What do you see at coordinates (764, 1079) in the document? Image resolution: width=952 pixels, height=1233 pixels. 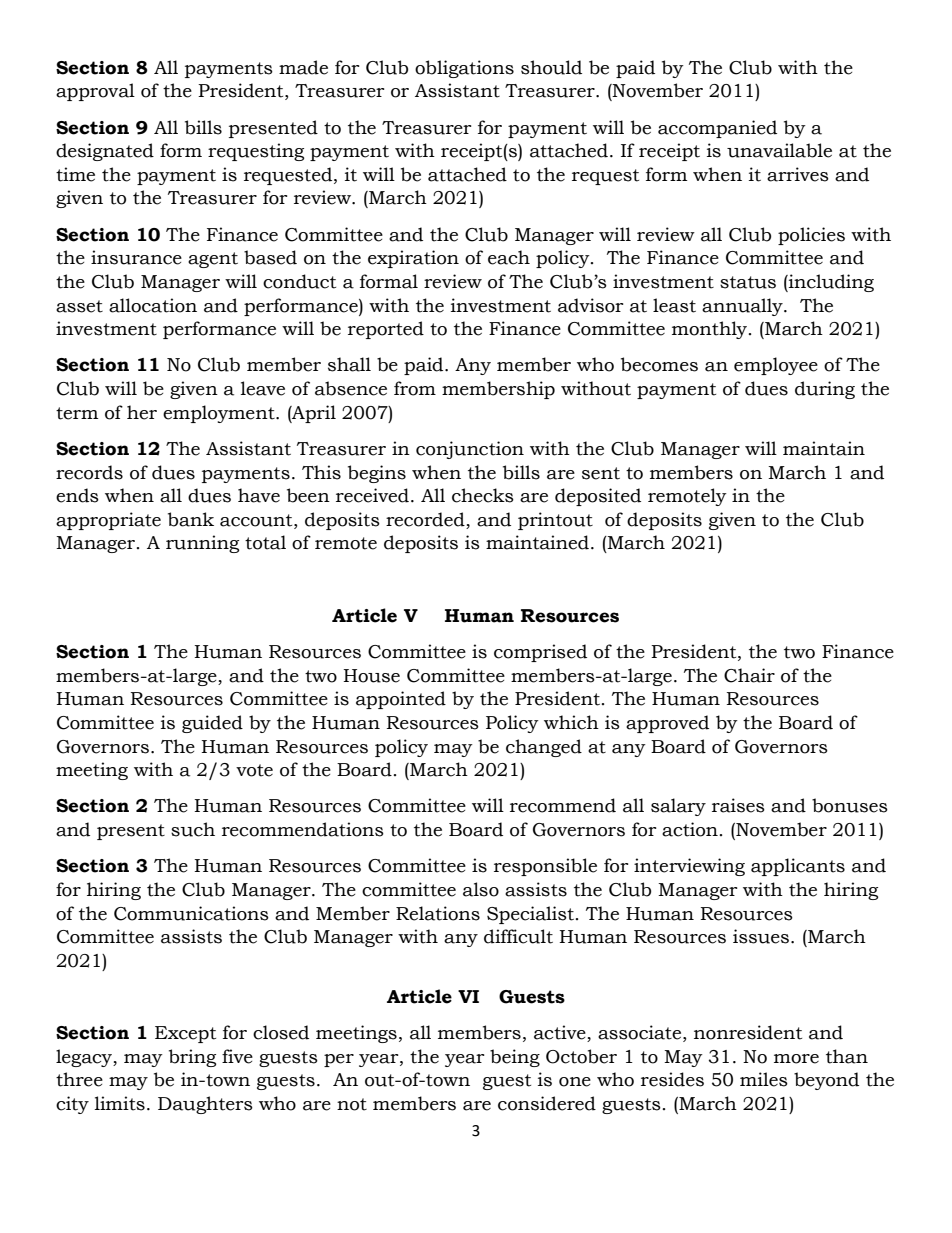 I see `miles` at bounding box center [764, 1079].
